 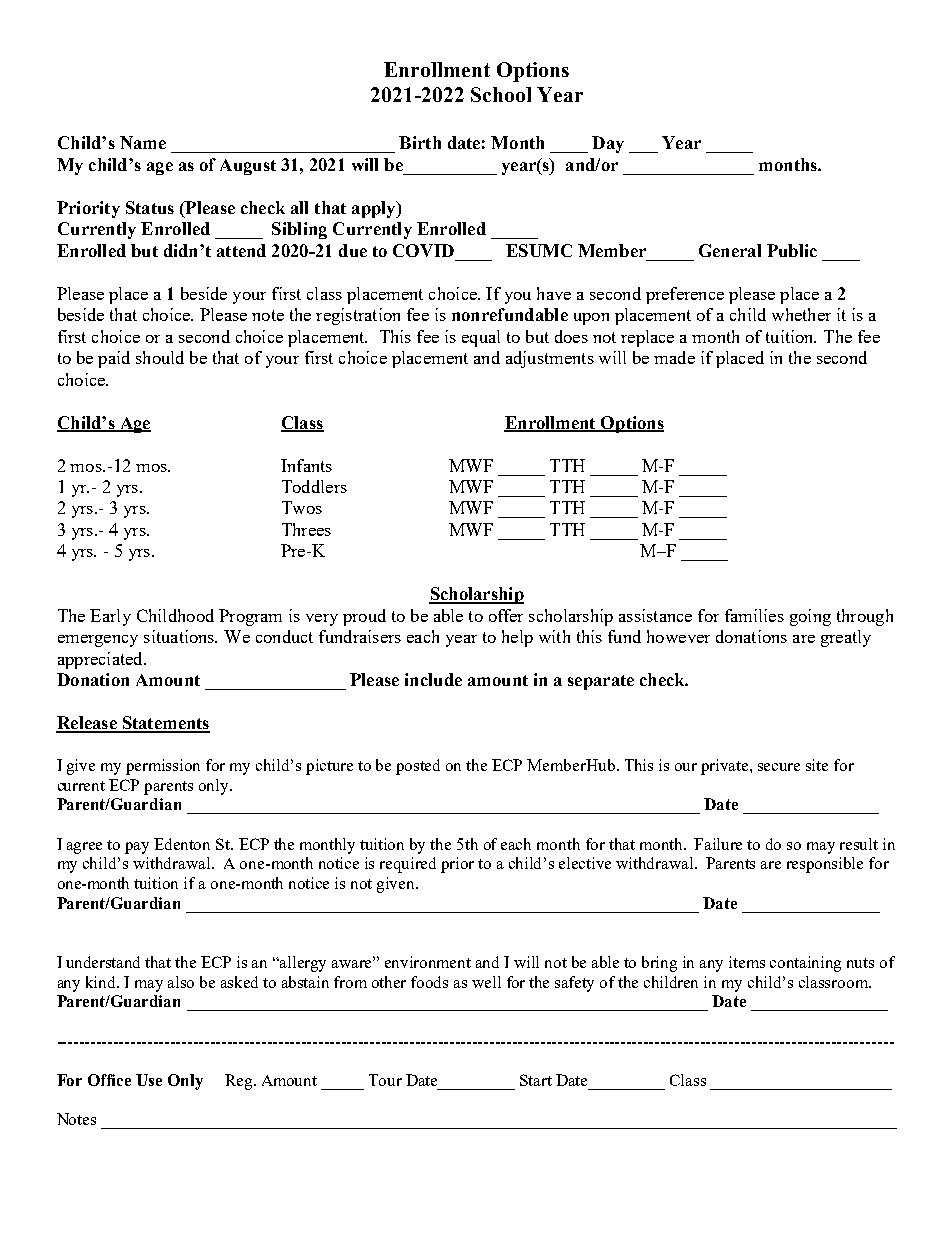 What do you see at coordinates (501, 94) in the screenshot?
I see `School` at bounding box center [501, 94].
